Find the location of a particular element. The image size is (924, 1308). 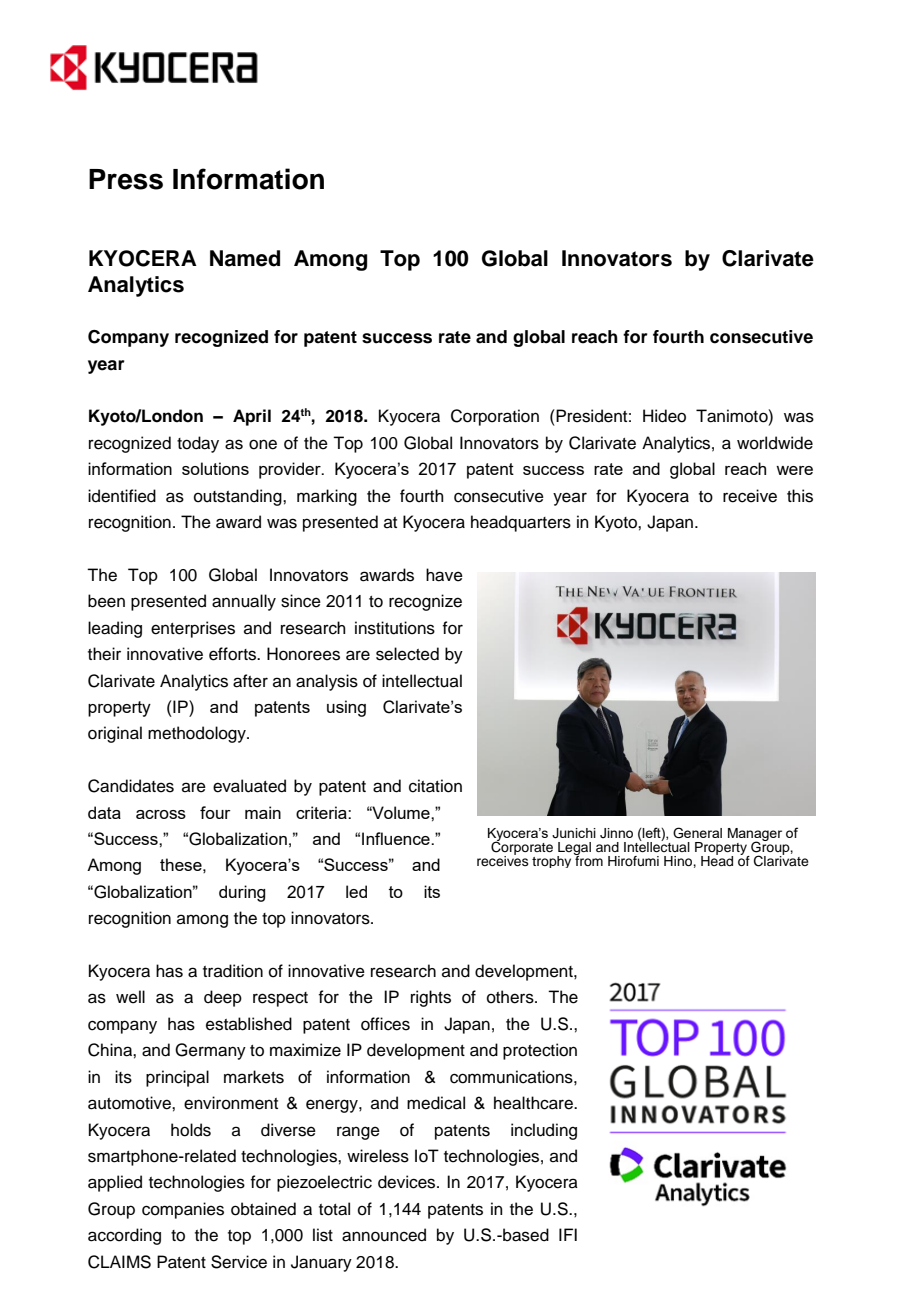

Hideo is located at coordinates (664, 416).
